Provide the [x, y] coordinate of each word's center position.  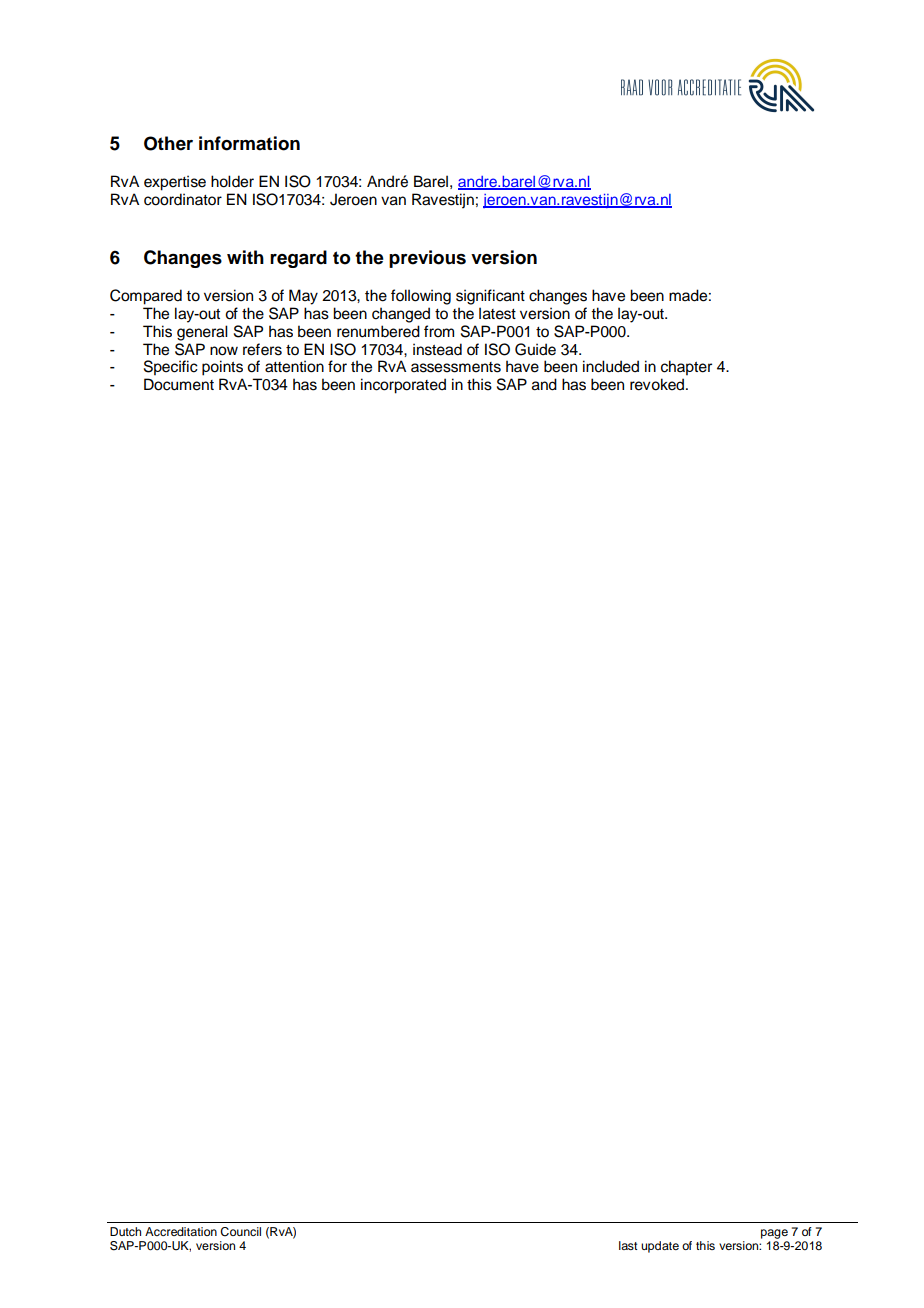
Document [179, 384]
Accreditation [181, 1231]
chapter [686, 368]
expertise [175, 183]
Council [240, 1232]
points [222, 368]
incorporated [403, 386]
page [774, 1234]
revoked [658, 384]
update [660, 1247]
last [628, 1245]
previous [427, 259]
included [611, 366]
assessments [456, 367]
